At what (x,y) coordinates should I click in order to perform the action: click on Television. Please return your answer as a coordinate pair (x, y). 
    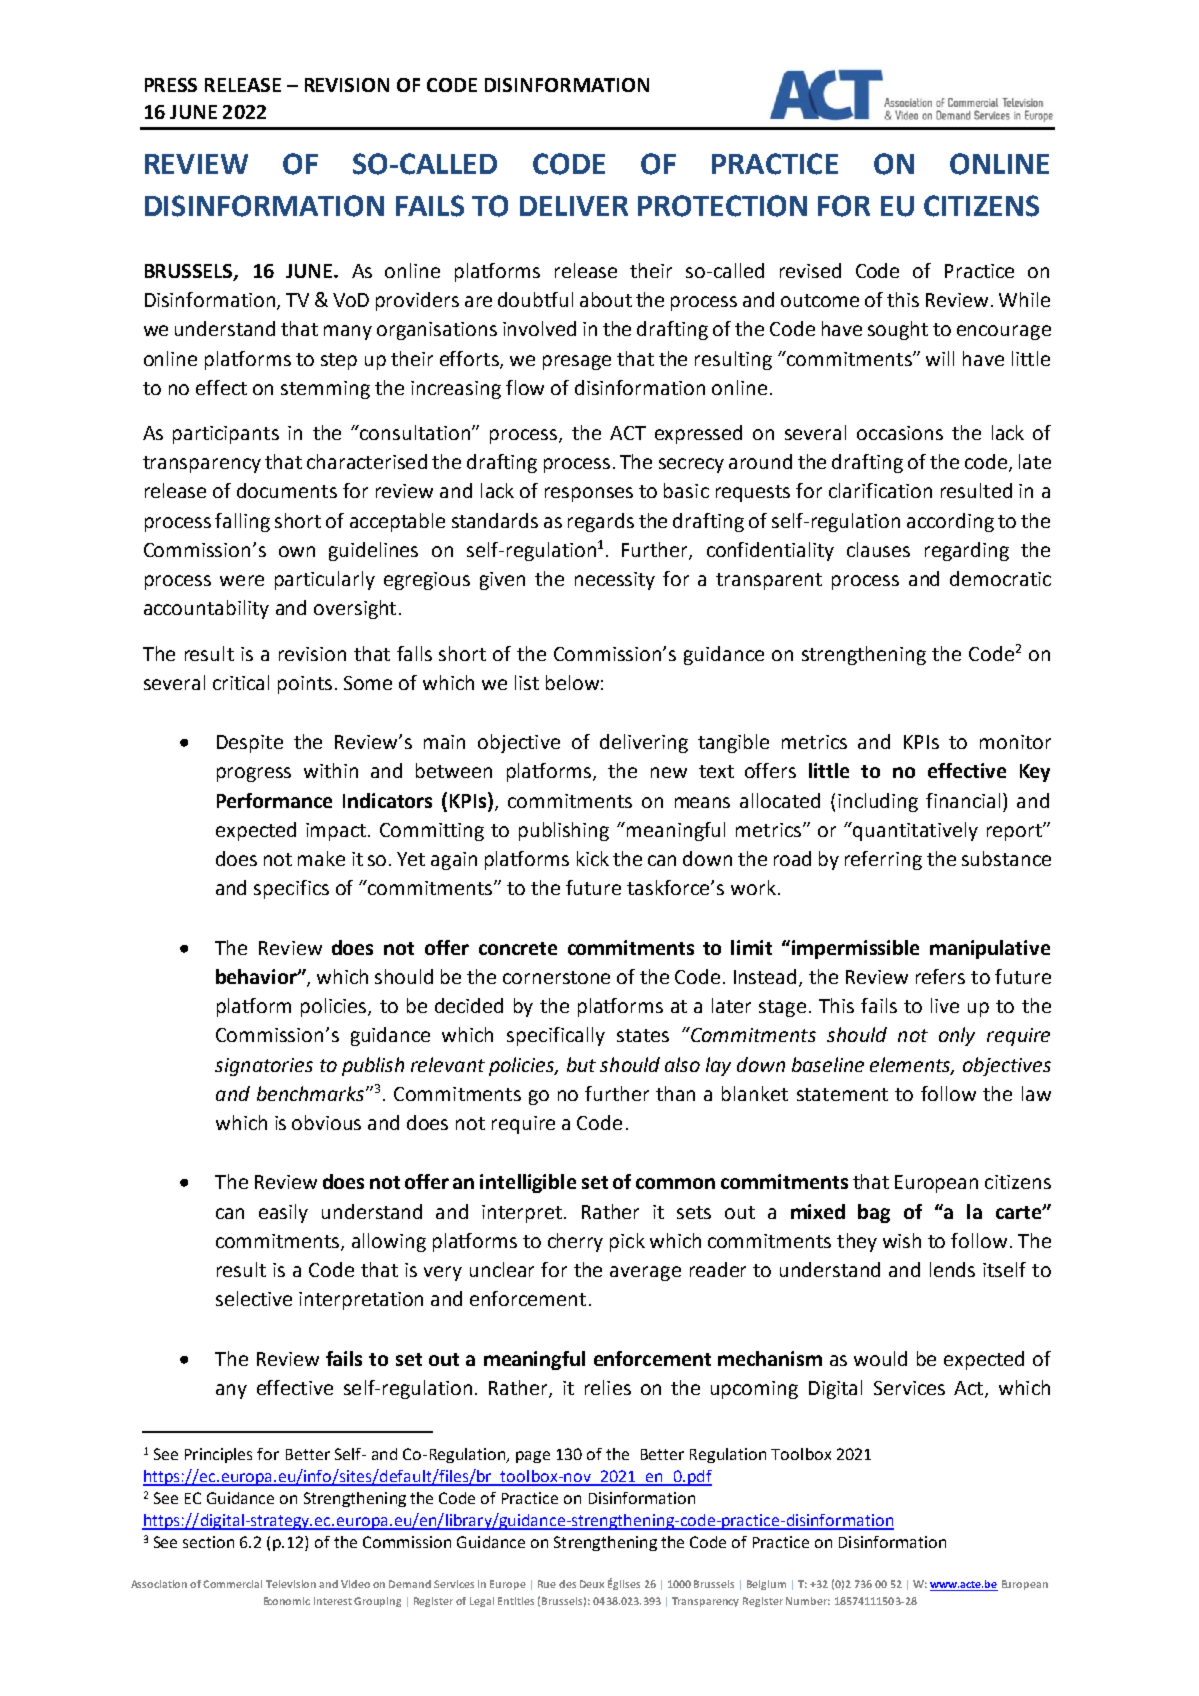
    Looking at the image, I should click on (291, 1584).
